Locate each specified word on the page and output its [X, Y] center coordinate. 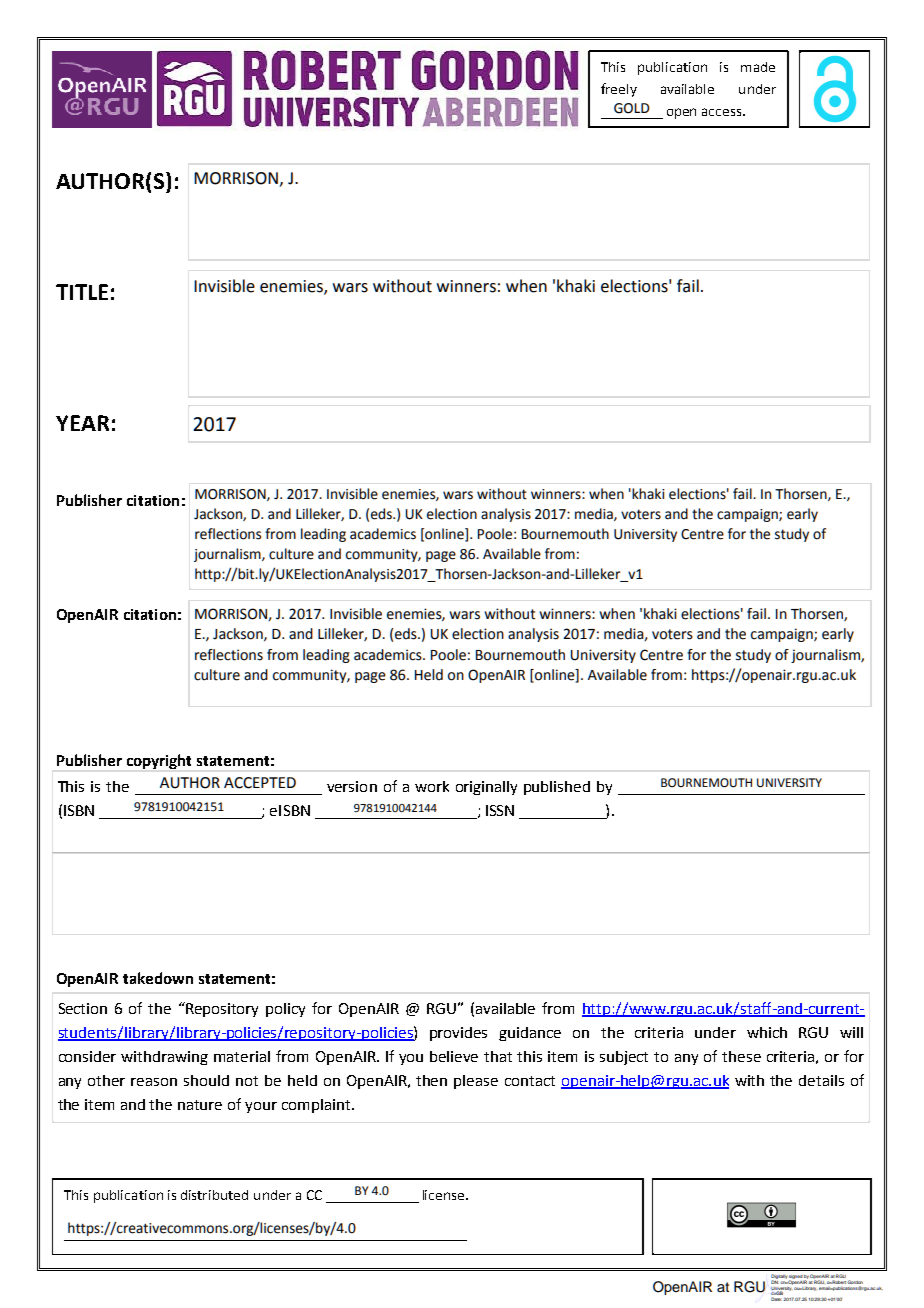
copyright [159, 761]
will [851, 1032]
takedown [158, 978]
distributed [214, 1195]
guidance [530, 1034]
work [432, 786]
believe [454, 1056]
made [758, 67]
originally [486, 788]
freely [619, 90]
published [557, 788]
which [767, 1032]
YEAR [82, 423]
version [352, 786]
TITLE [82, 292]
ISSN [500, 810]
